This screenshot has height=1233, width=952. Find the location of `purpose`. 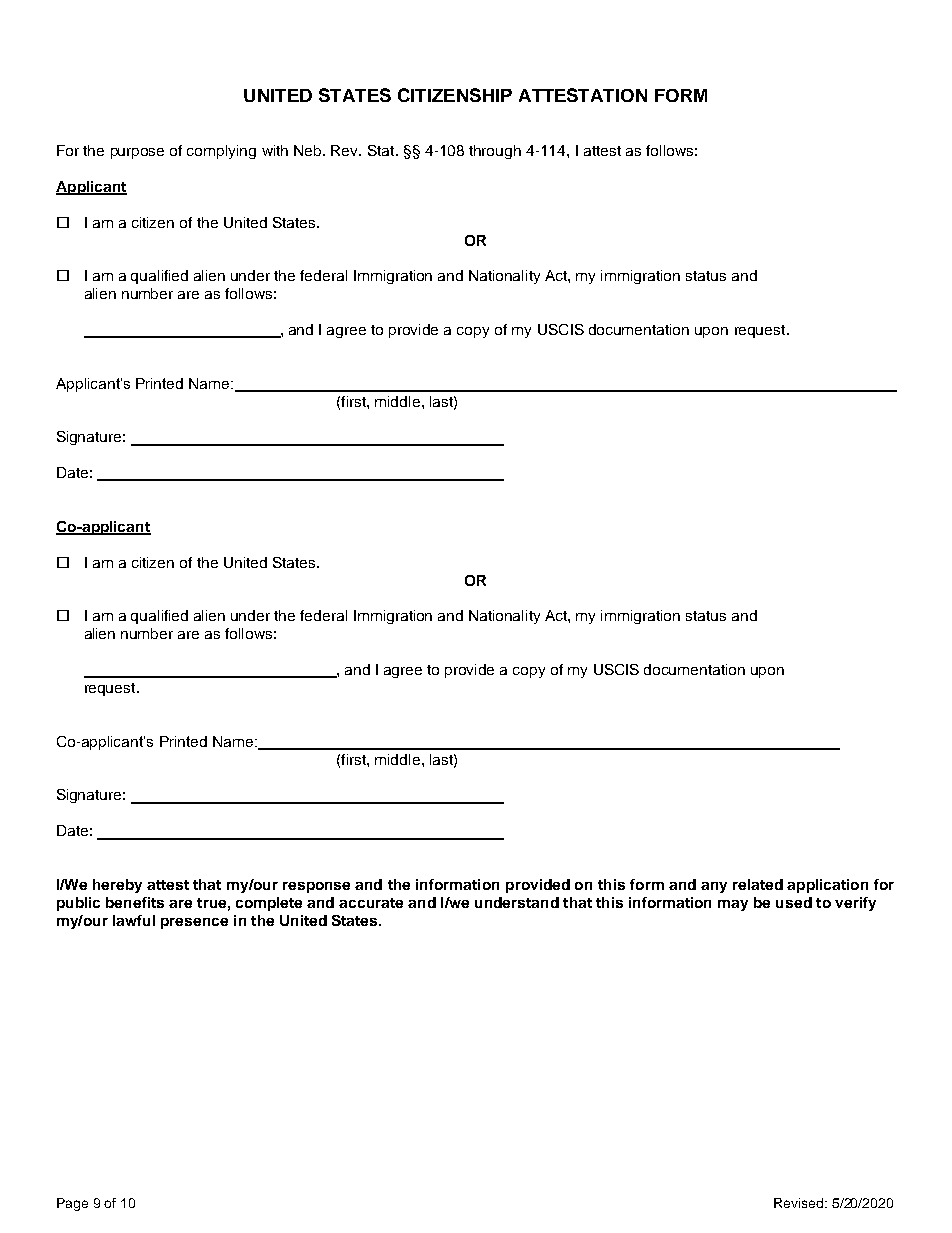

purpose is located at coordinates (137, 153).
